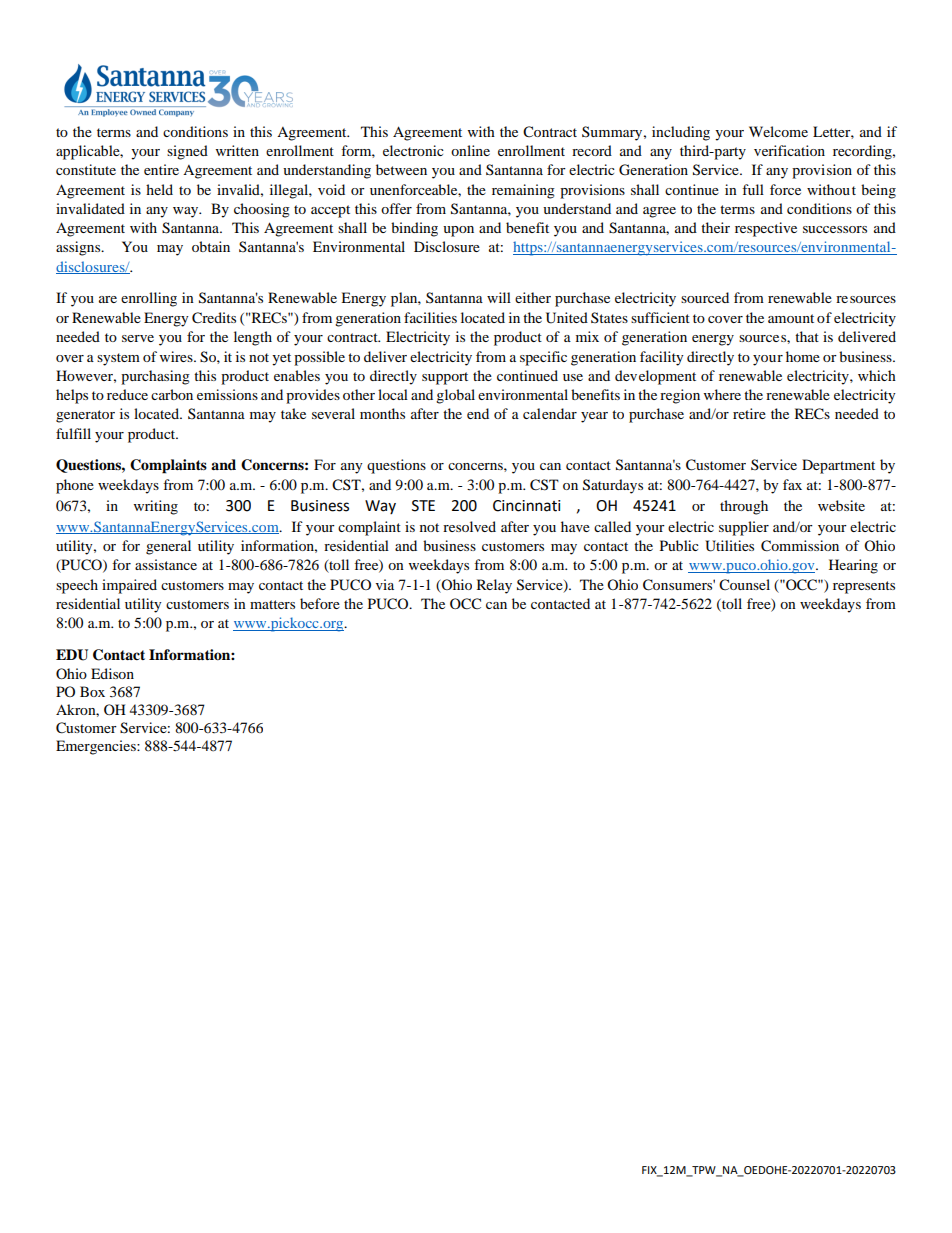 This screenshot has height=1233, width=952. What do you see at coordinates (168, 547) in the screenshot?
I see `general` at bounding box center [168, 547].
